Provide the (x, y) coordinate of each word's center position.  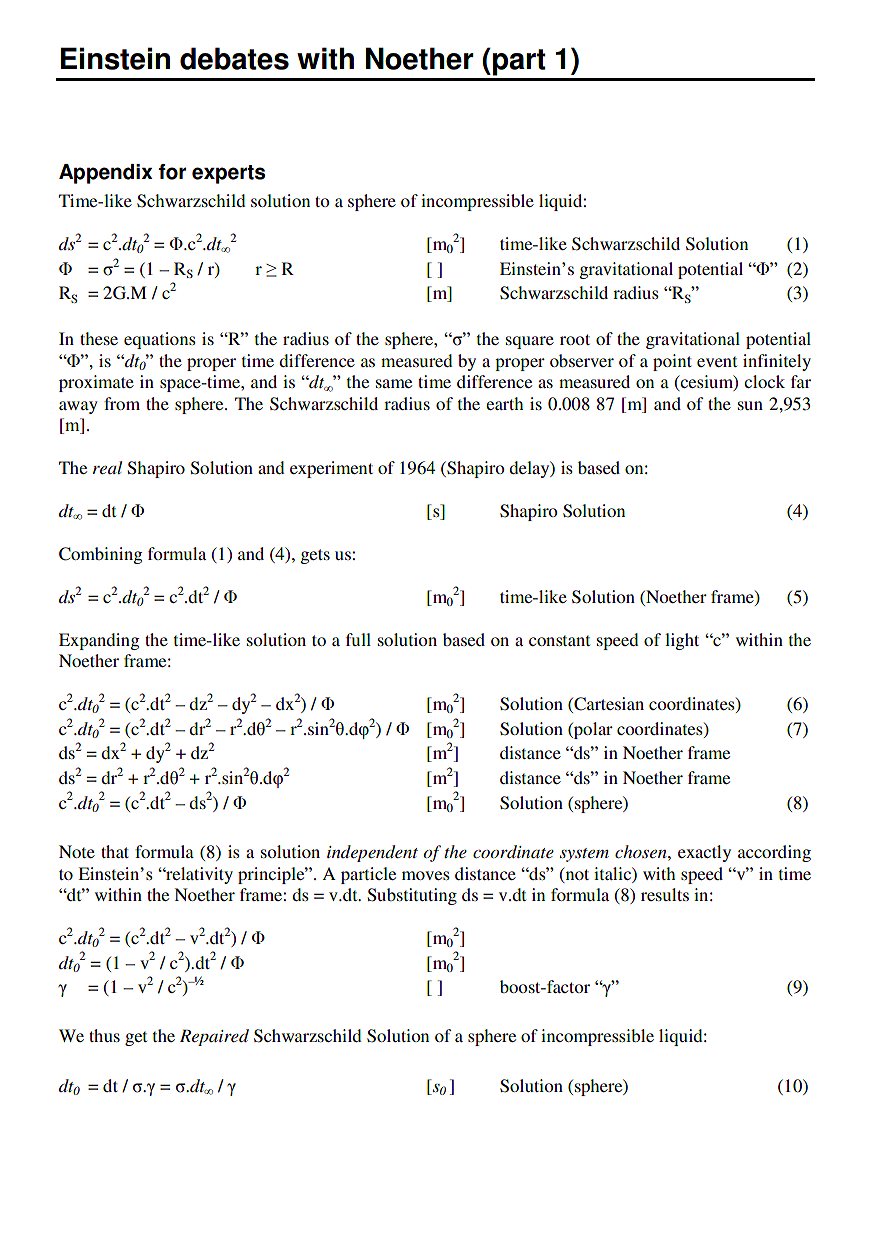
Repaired (214, 1037)
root (575, 339)
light (682, 641)
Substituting (412, 896)
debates (234, 58)
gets (315, 556)
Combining (100, 555)
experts (228, 174)
